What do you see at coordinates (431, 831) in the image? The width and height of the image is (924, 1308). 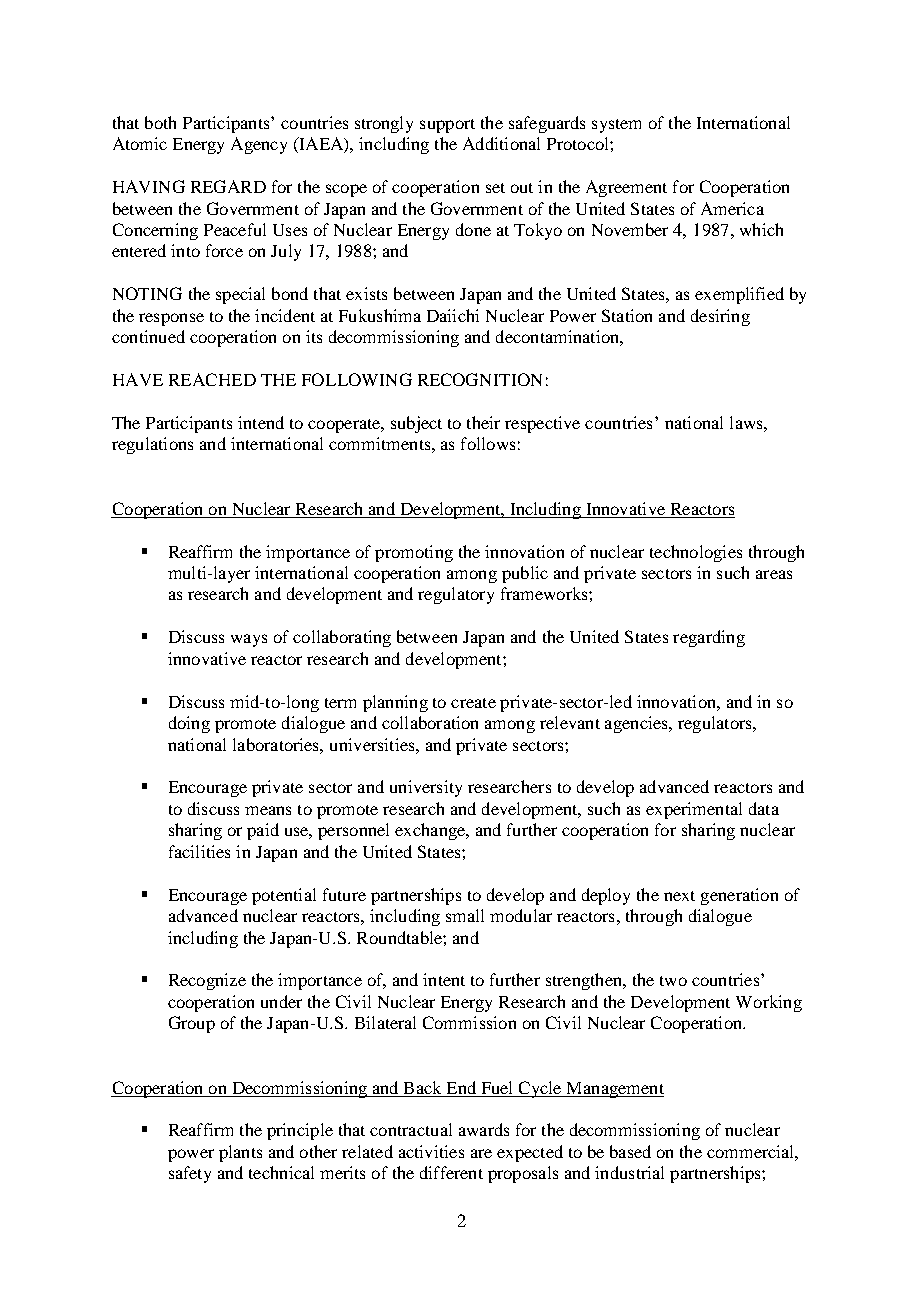 I see `exchange` at bounding box center [431, 831].
